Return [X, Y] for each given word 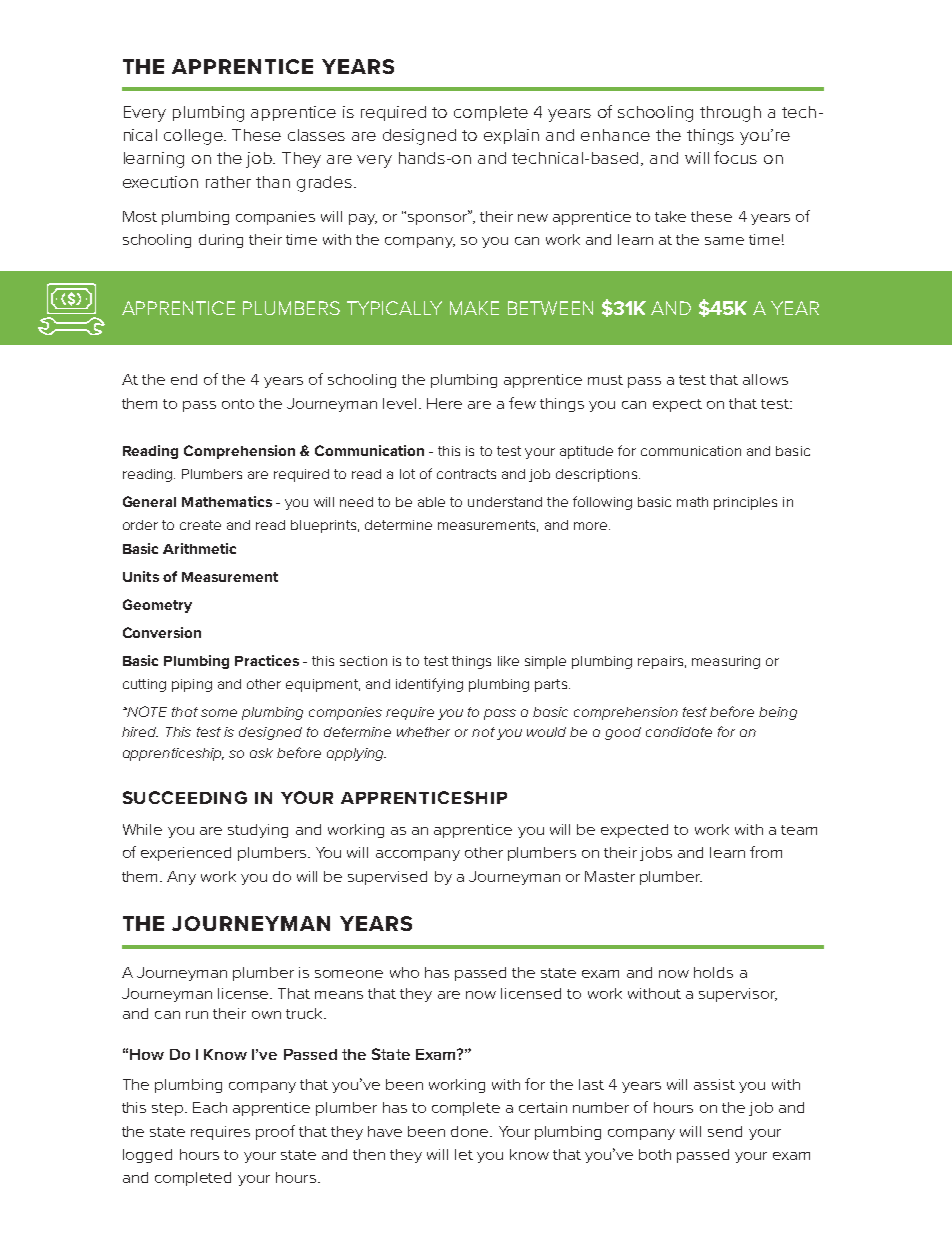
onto [238, 404]
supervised [387, 878]
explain [511, 136]
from [766, 852]
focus [735, 157]
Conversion [162, 632]
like [508, 661]
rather [228, 182]
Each [210, 1107]
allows [765, 379]
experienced [186, 854]
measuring [726, 662]
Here [444, 403]
